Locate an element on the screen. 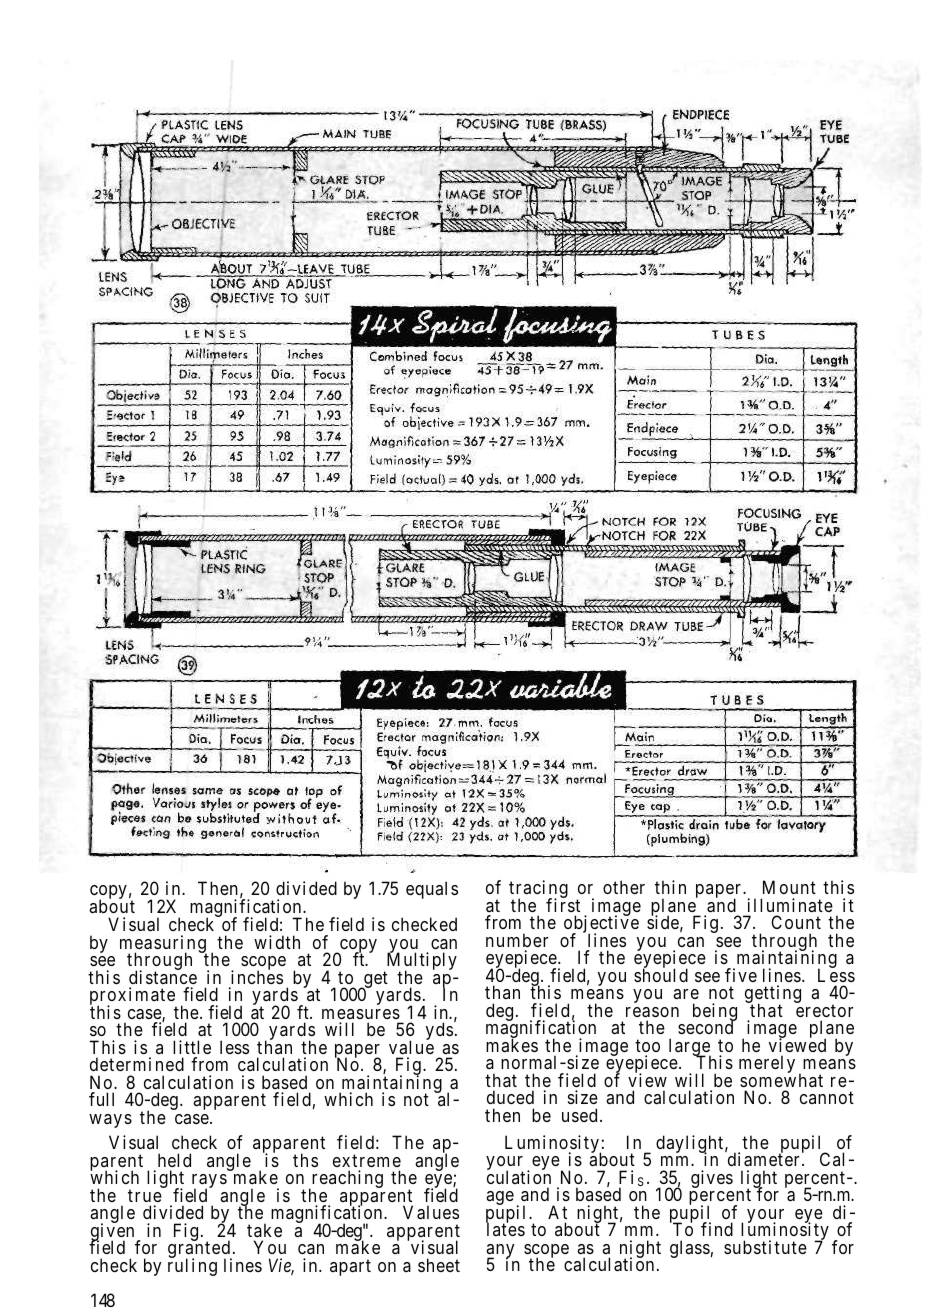  equals is located at coordinates (432, 890).
